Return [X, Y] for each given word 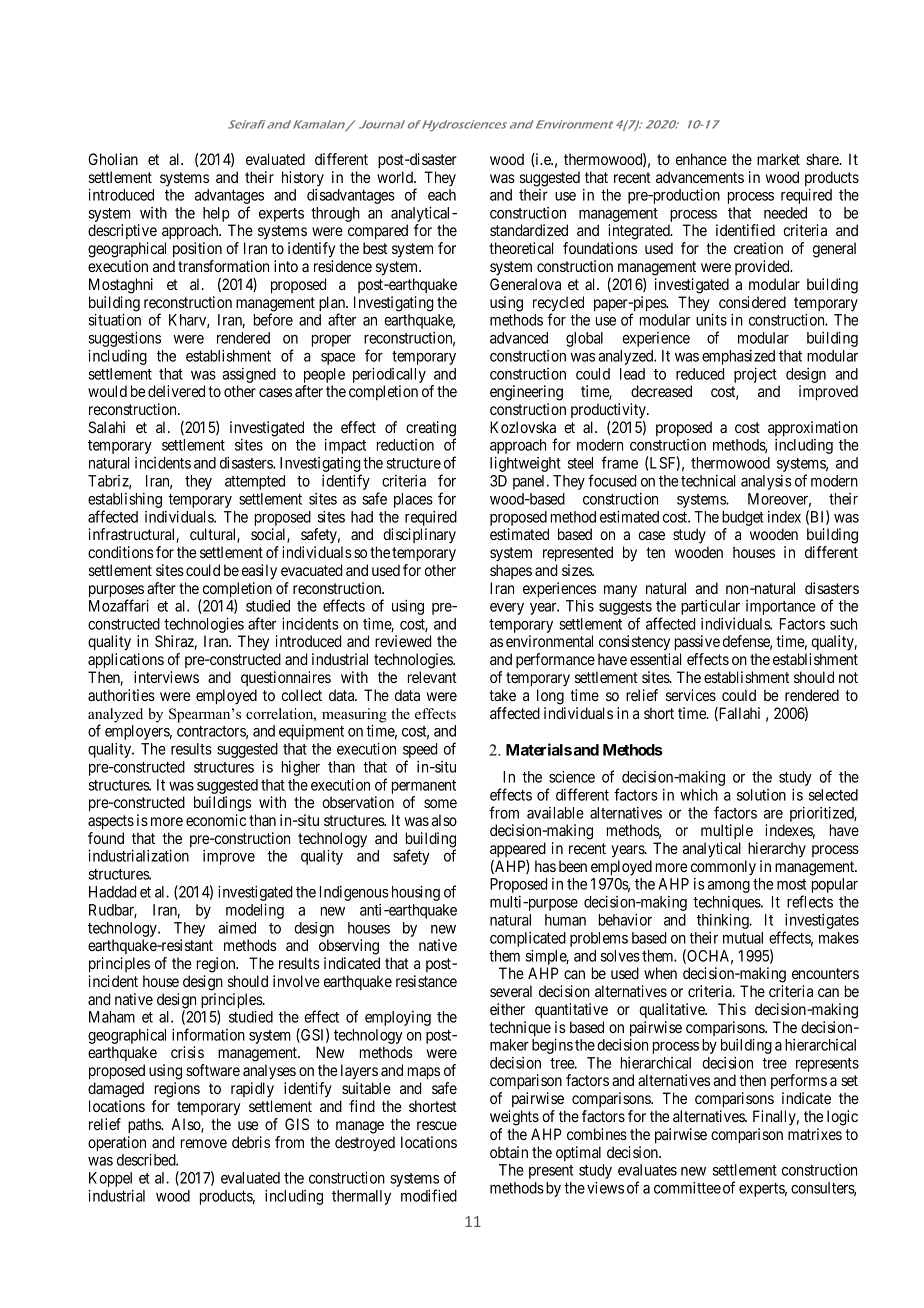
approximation [813, 428]
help [216, 214]
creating [431, 430]
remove [204, 1143]
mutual [743, 938]
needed [785, 213]
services [691, 695]
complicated [528, 939]
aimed [237, 928]
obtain [509, 1152]
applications [126, 661]
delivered [176, 391]
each [442, 195]
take [502, 695]
